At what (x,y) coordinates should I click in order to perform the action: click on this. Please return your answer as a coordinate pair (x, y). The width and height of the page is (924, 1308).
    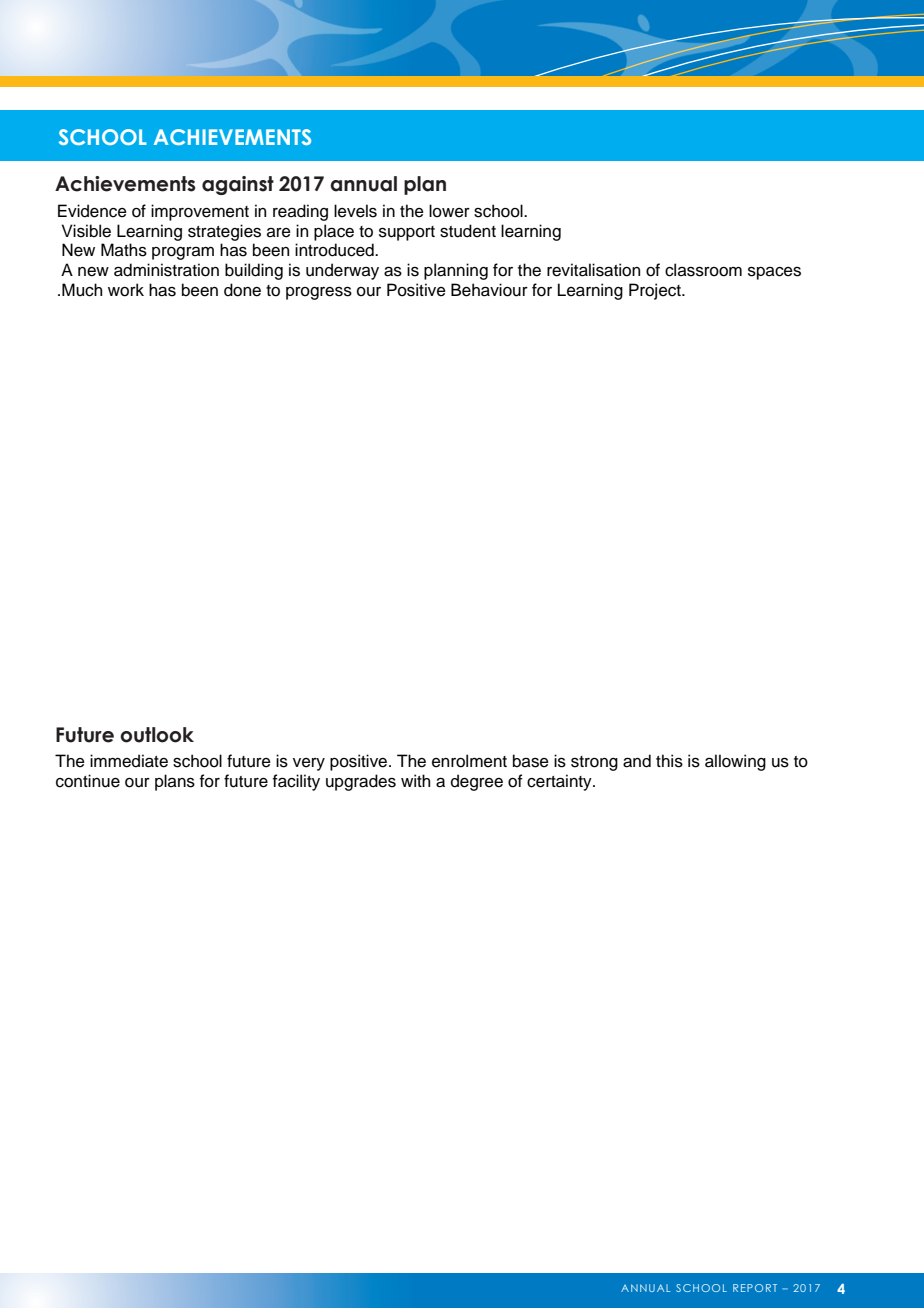
    Looking at the image, I should click on (669, 761).
